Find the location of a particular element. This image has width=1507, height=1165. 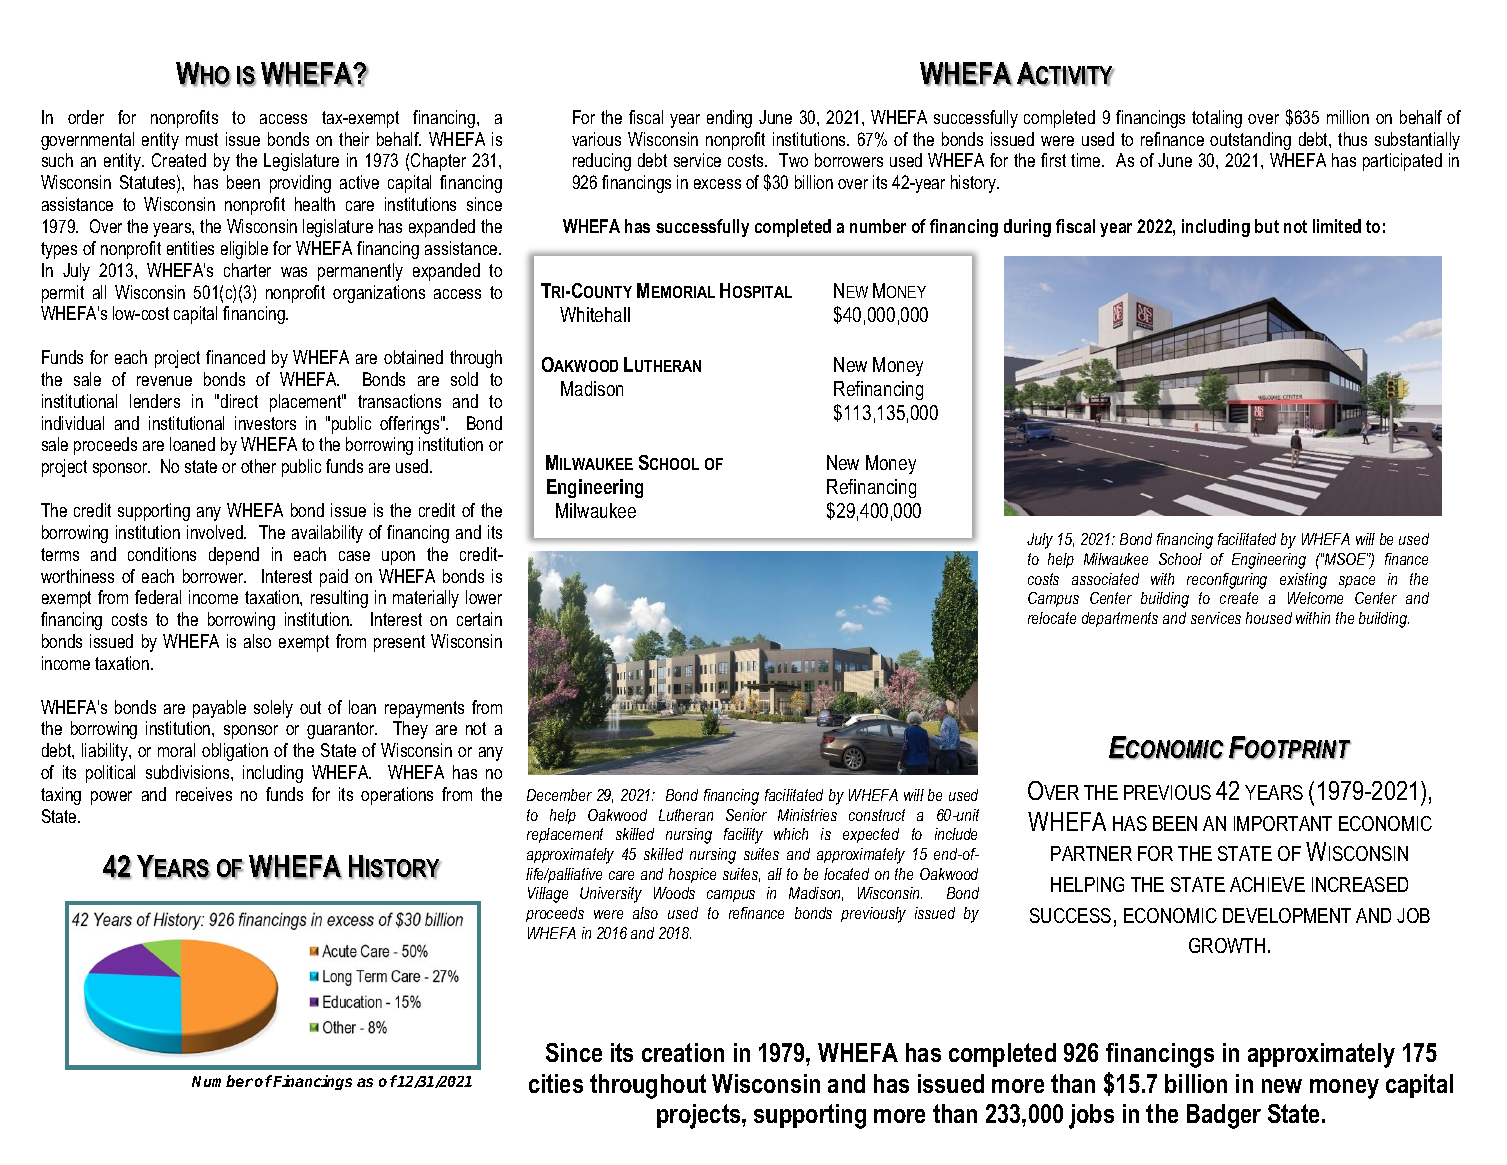

Two is located at coordinates (793, 160).
